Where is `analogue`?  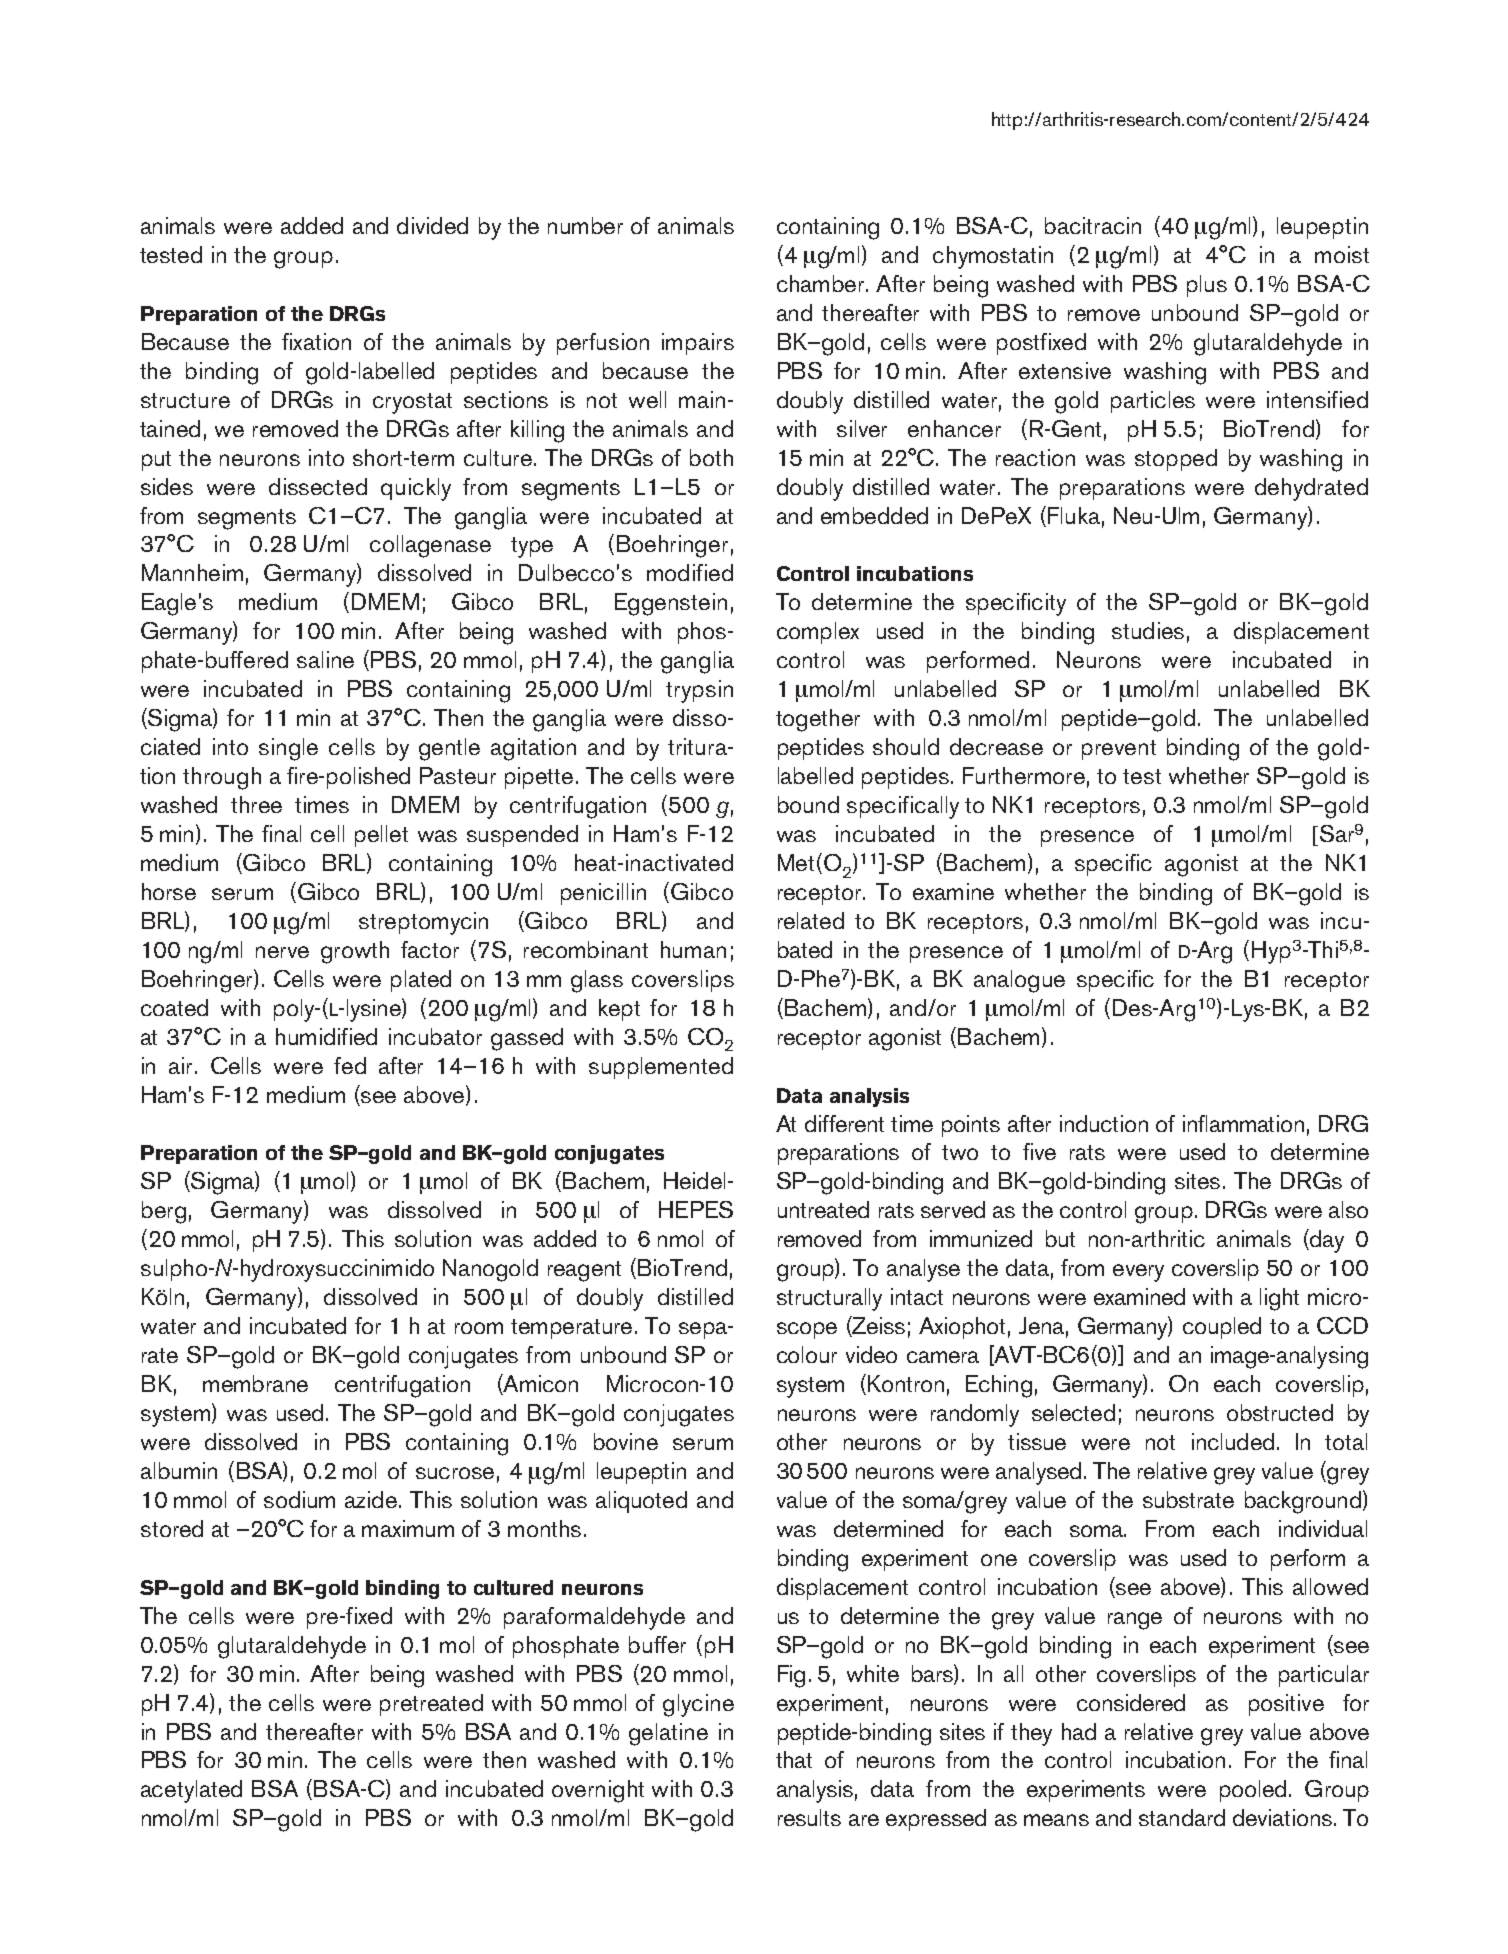 analogue is located at coordinates (1019, 981).
